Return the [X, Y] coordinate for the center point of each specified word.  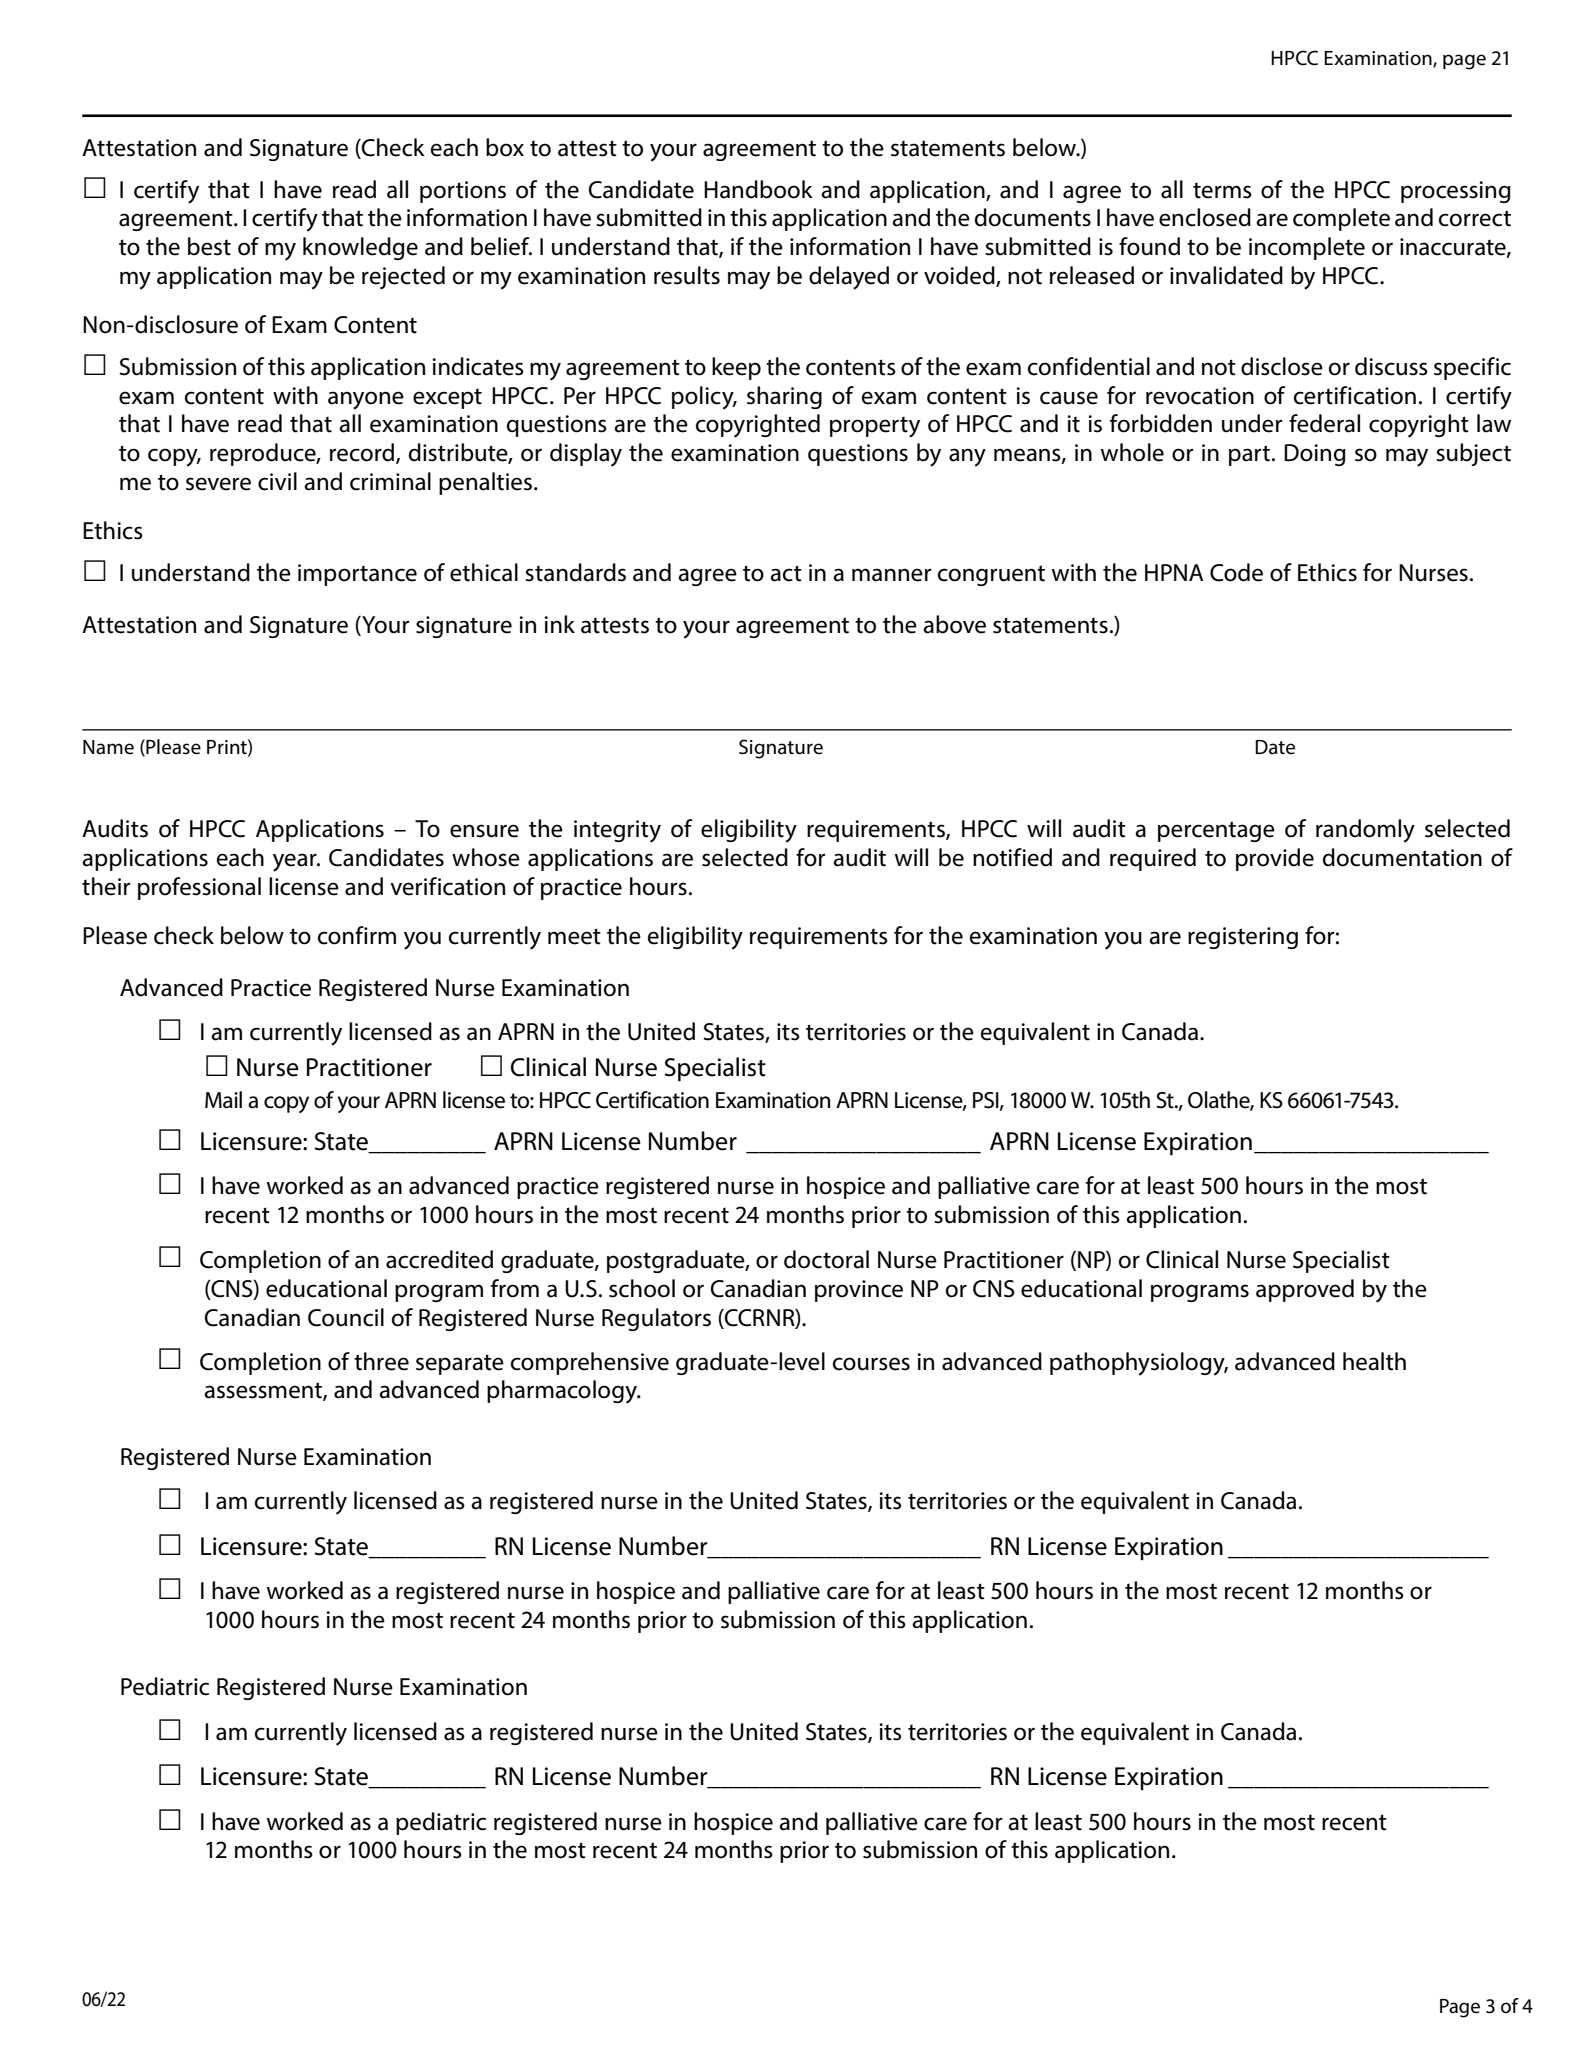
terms [1222, 190]
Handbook [758, 189]
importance [357, 575]
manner [891, 575]
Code [1236, 572]
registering [1243, 938]
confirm [357, 935]
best [209, 246]
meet [574, 936]
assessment [264, 1391]
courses [871, 1364]
